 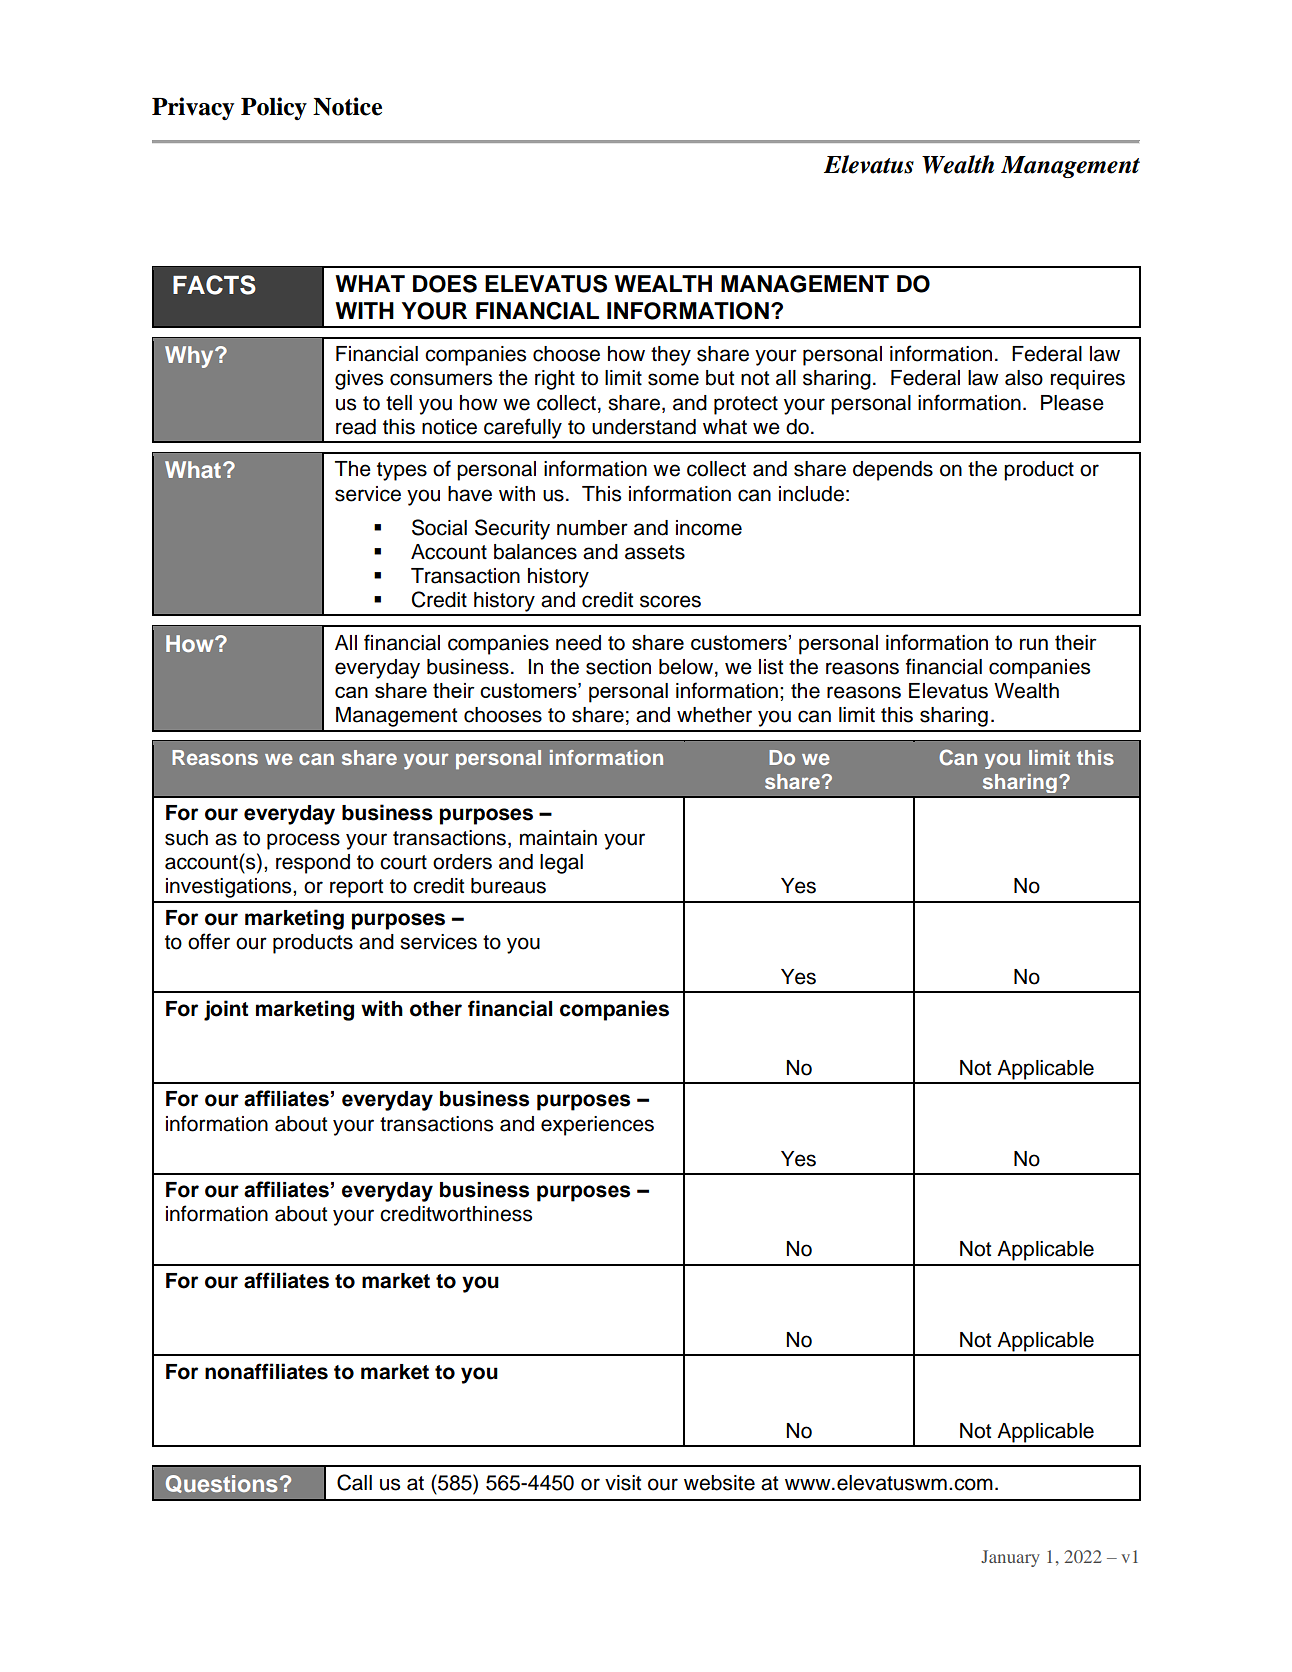 What do you see at coordinates (597, 1126) in the screenshot?
I see `experiences` at bounding box center [597, 1126].
